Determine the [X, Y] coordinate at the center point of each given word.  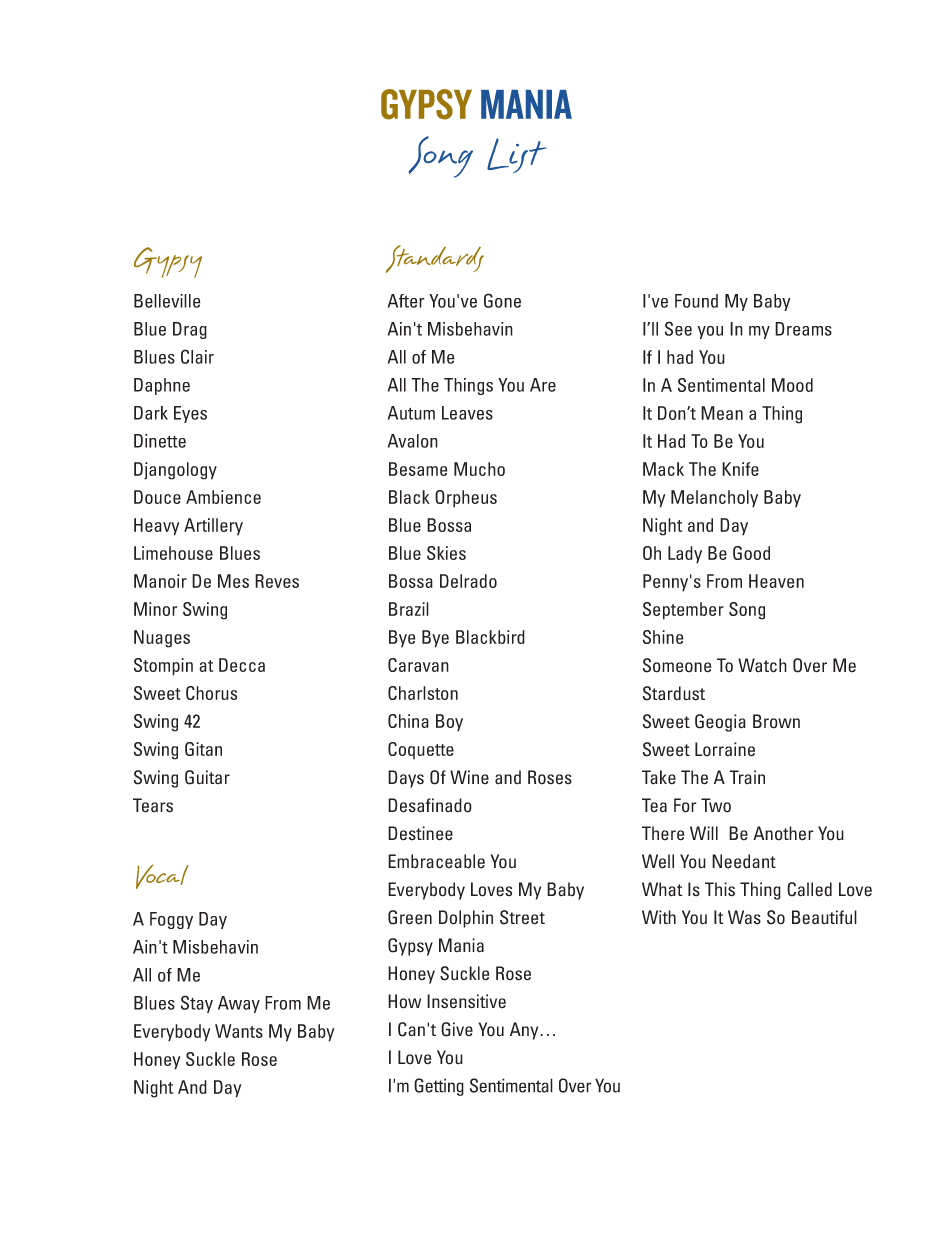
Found [696, 301]
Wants [239, 1031]
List [516, 155]
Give [457, 1029]
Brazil [409, 609]
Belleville [167, 301]
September [683, 611]
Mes [233, 581]
